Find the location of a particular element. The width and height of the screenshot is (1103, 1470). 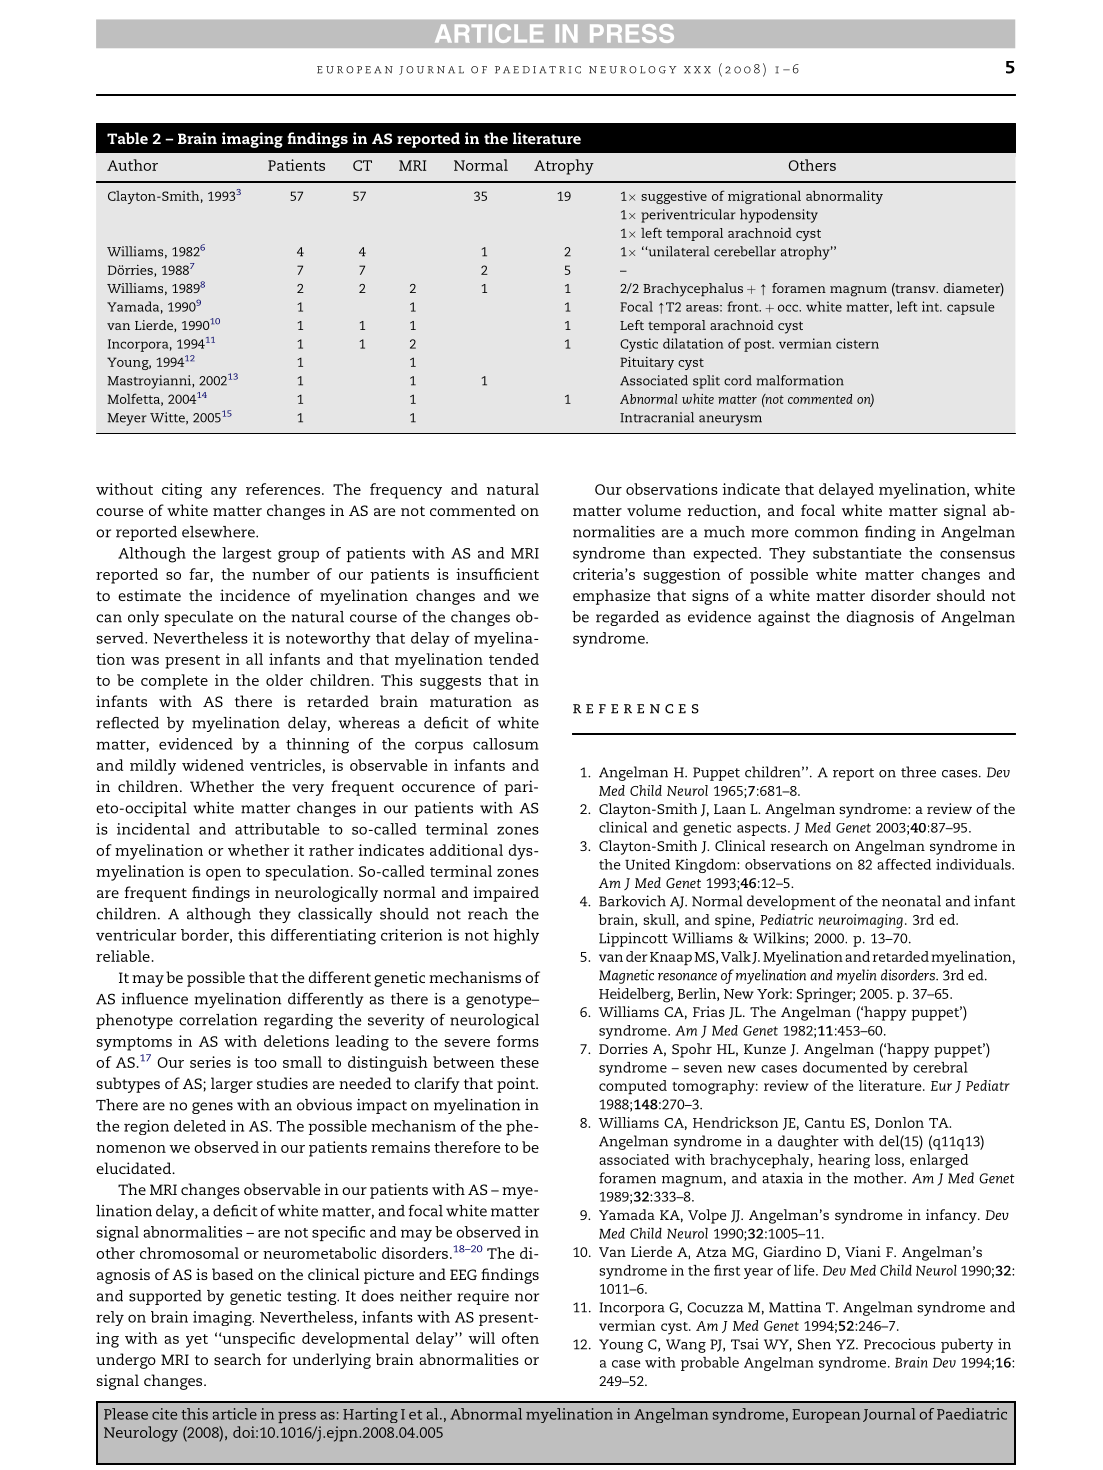

widened is located at coordinates (213, 765).
